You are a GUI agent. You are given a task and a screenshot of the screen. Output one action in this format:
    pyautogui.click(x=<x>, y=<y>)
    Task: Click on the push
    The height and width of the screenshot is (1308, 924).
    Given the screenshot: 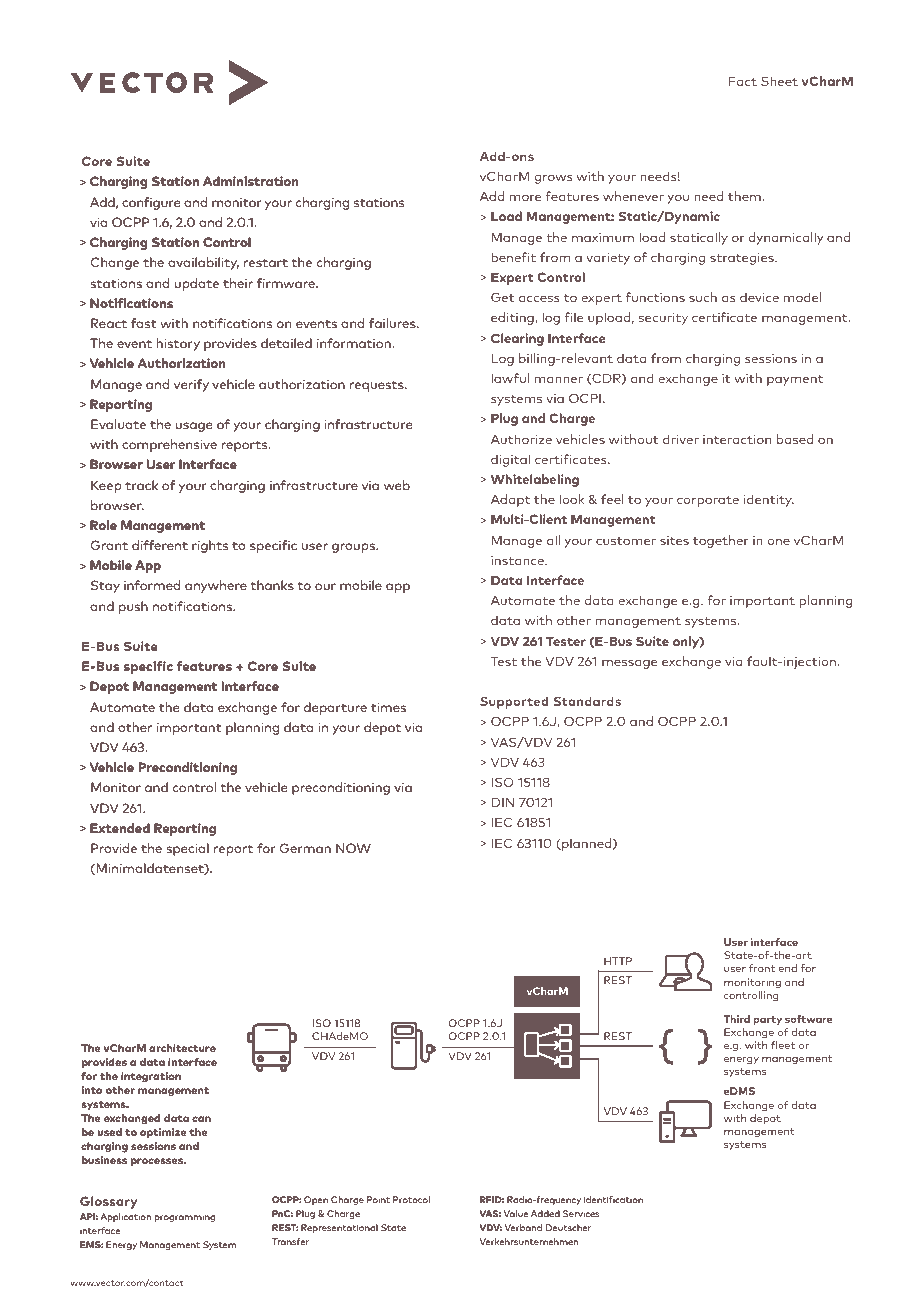 What is the action you would take?
    pyautogui.click(x=133, y=607)
